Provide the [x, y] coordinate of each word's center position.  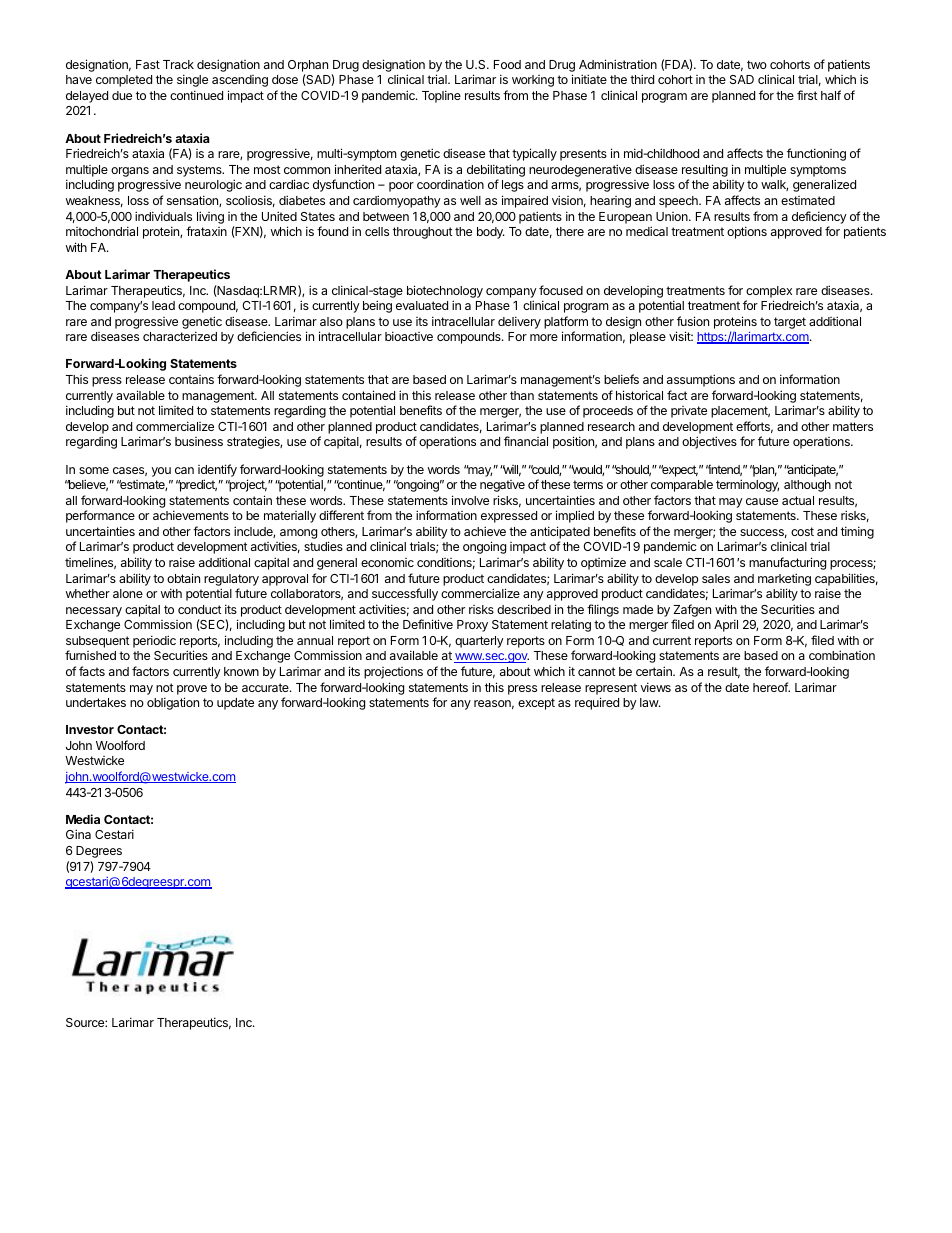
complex [769, 292]
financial [526, 441]
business [199, 441]
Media [83, 819]
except [536, 704]
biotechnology [445, 291]
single [192, 80]
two [757, 64]
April [726, 625]
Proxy [472, 626]
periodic [154, 641]
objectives [709, 442]
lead [163, 305]
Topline [441, 96]
